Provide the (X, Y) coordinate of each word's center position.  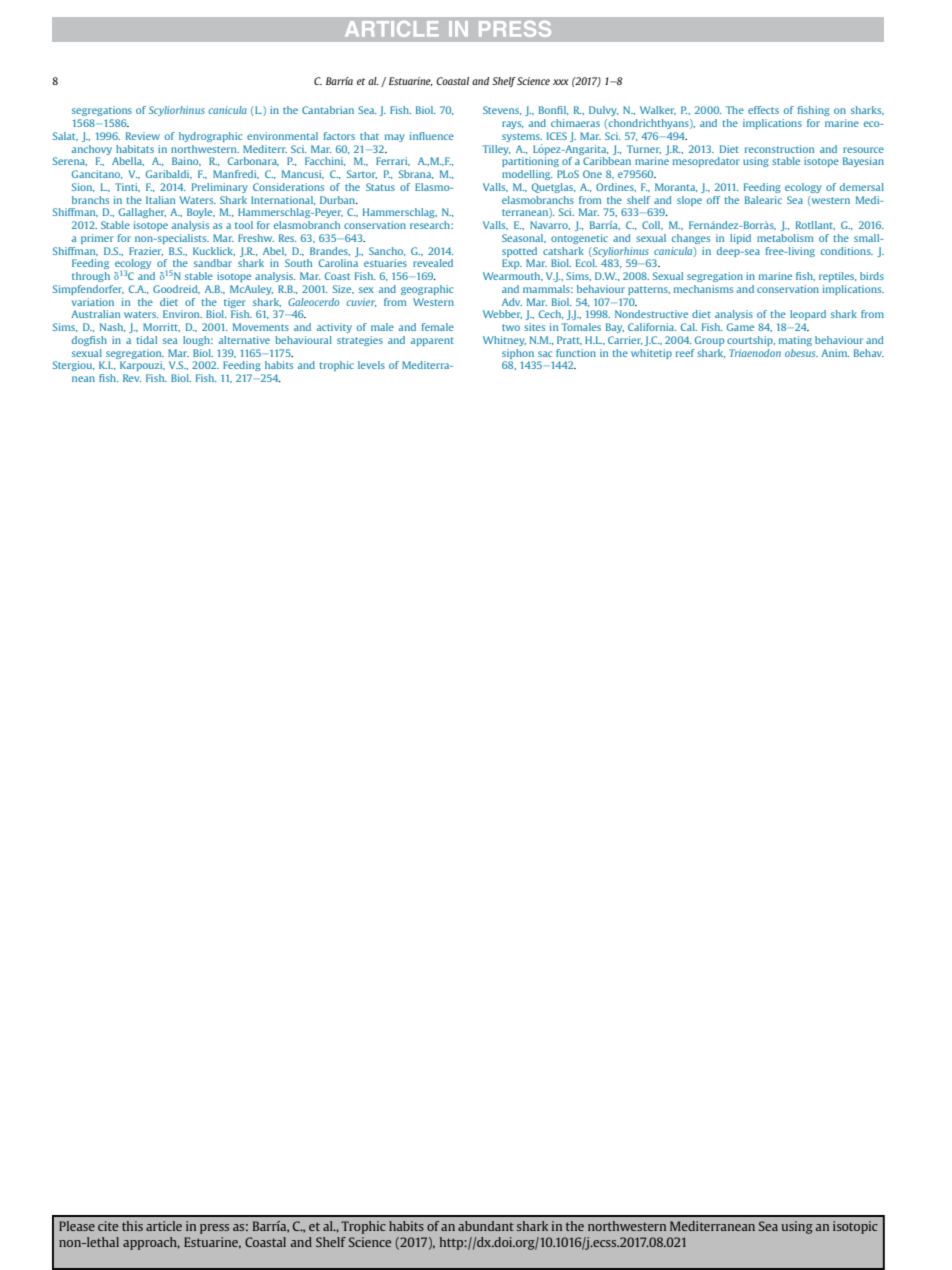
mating (795, 341)
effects (763, 110)
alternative (244, 340)
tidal (146, 340)
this (132, 1226)
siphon (518, 354)
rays (512, 125)
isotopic (855, 1227)
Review (143, 136)
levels (371, 365)
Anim (835, 353)
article (164, 1226)
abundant (486, 1226)
